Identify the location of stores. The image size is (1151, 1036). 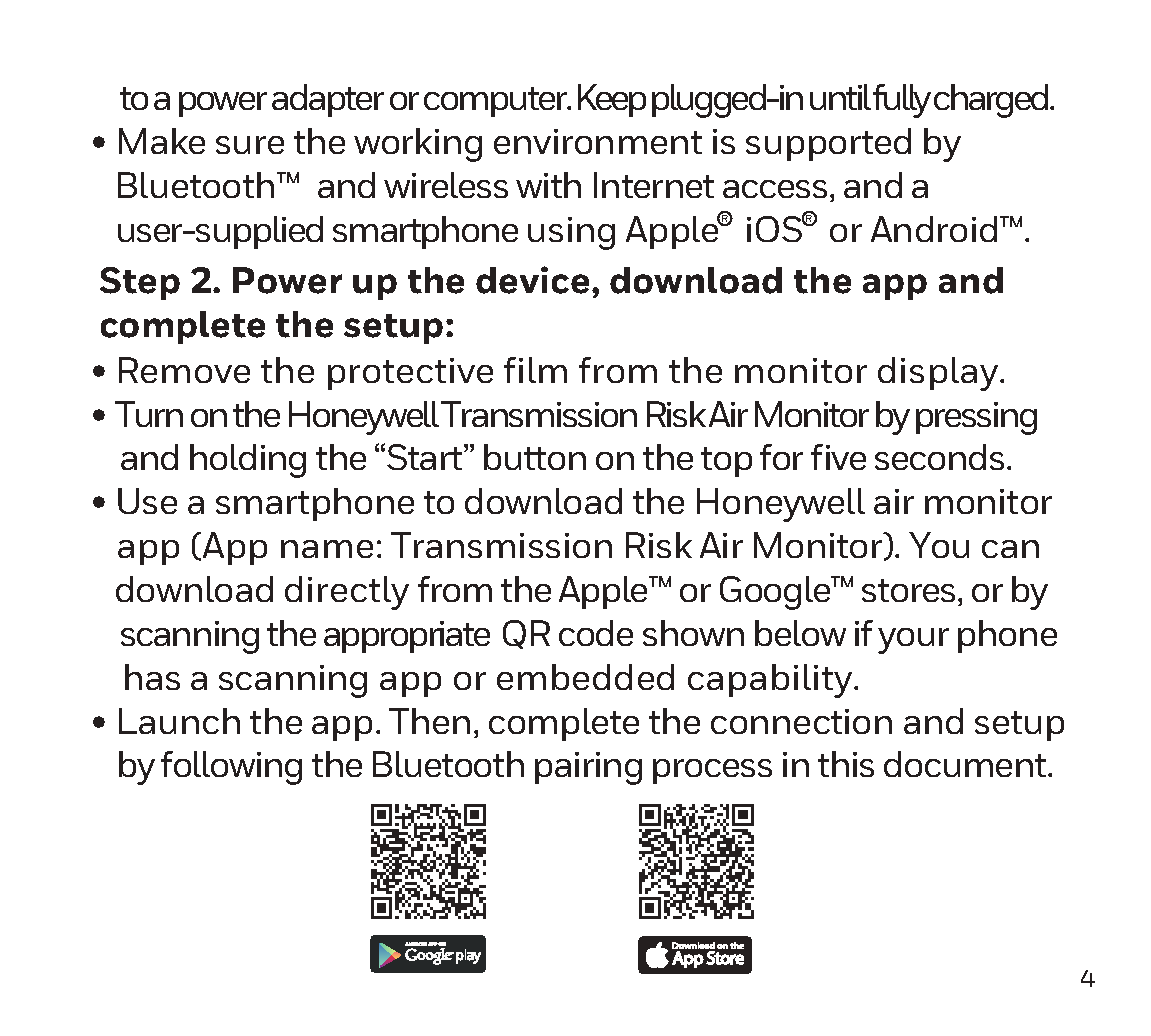
(908, 590).
